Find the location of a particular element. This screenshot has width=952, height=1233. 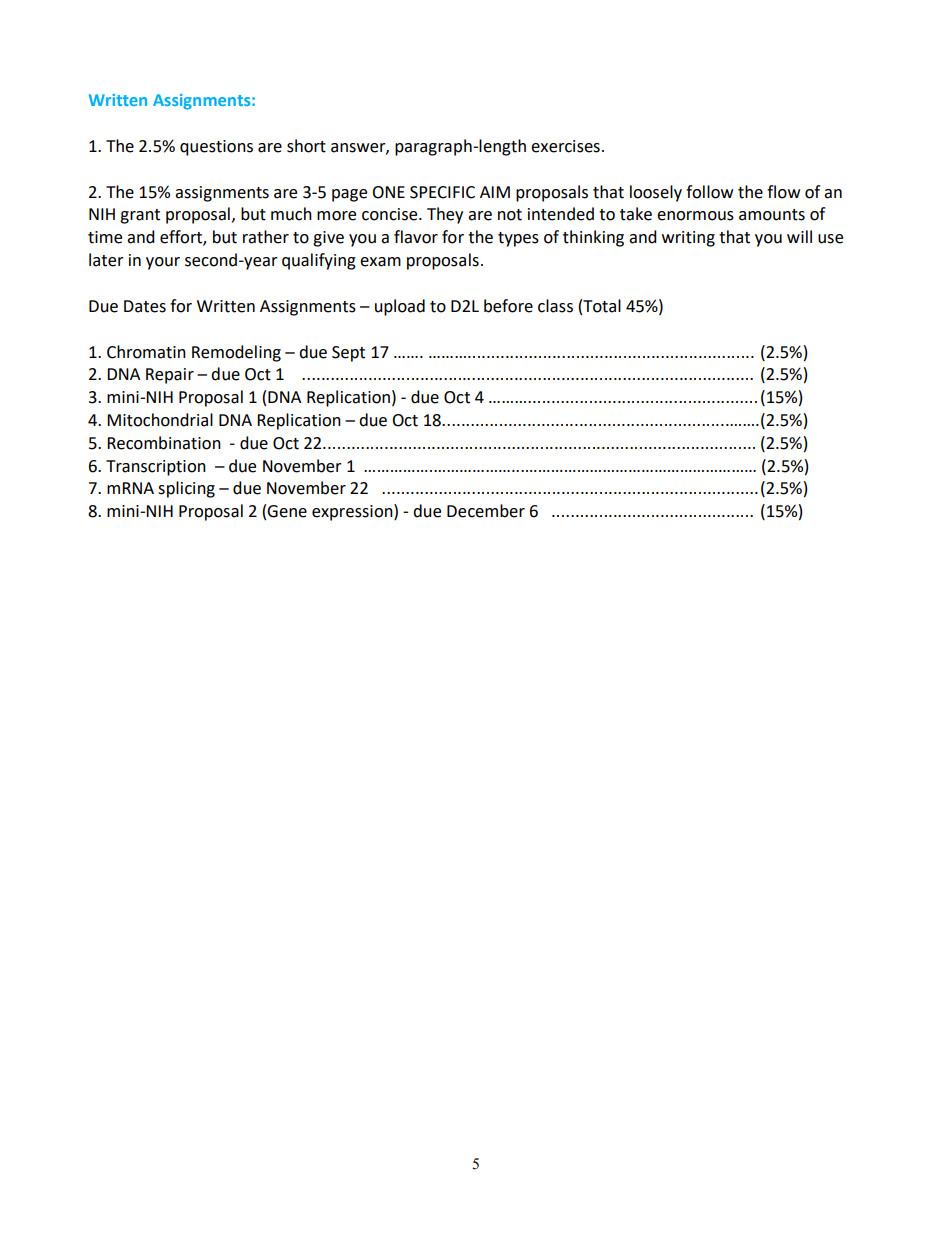

your is located at coordinates (163, 263).
